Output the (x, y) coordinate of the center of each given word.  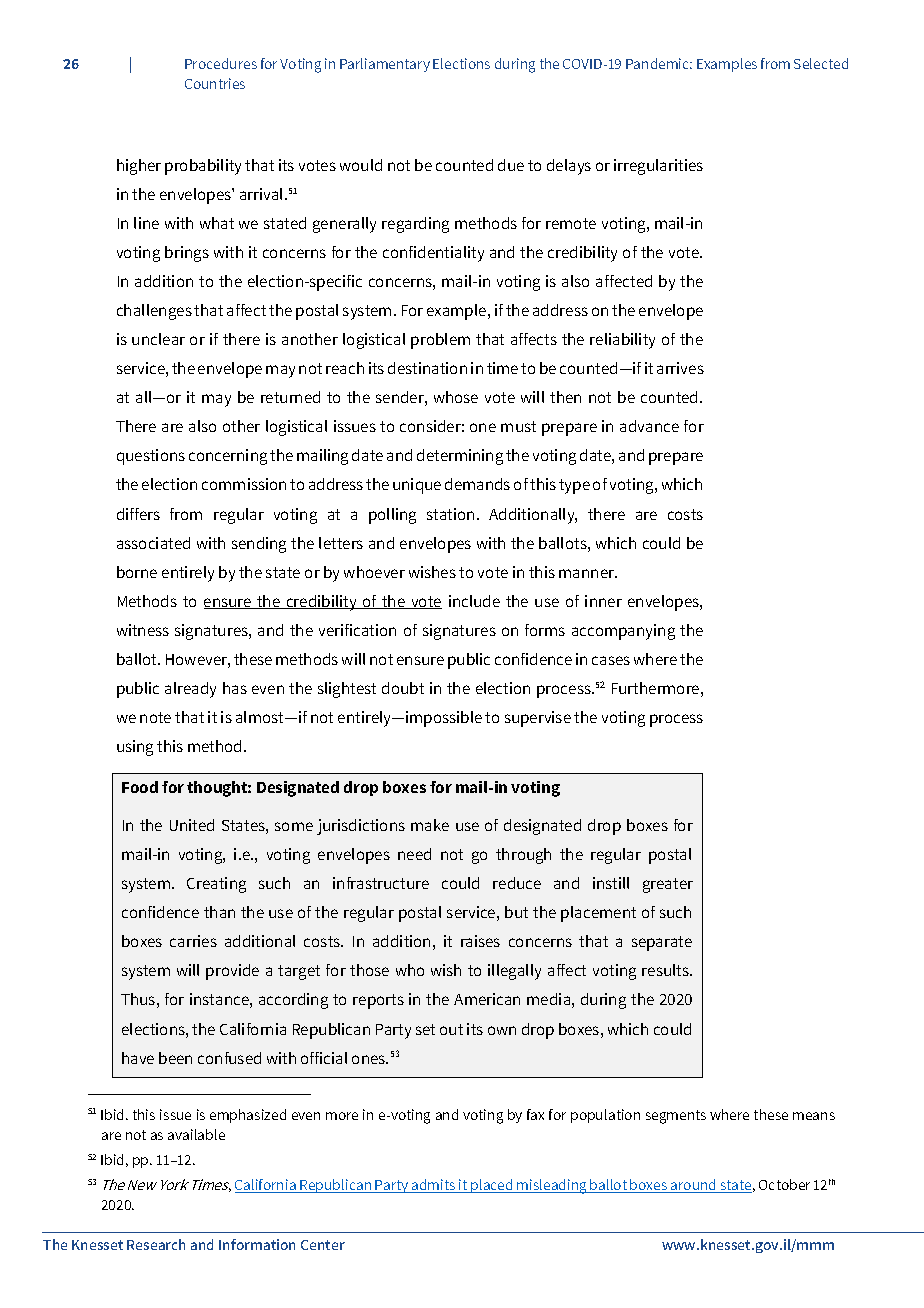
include (474, 601)
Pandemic (659, 63)
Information (257, 1244)
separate (662, 943)
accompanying (623, 632)
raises (480, 941)
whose (456, 397)
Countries (215, 83)
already (190, 690)
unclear (158, 339)
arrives (680, 368)
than (219, 912)
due (511, 165)
